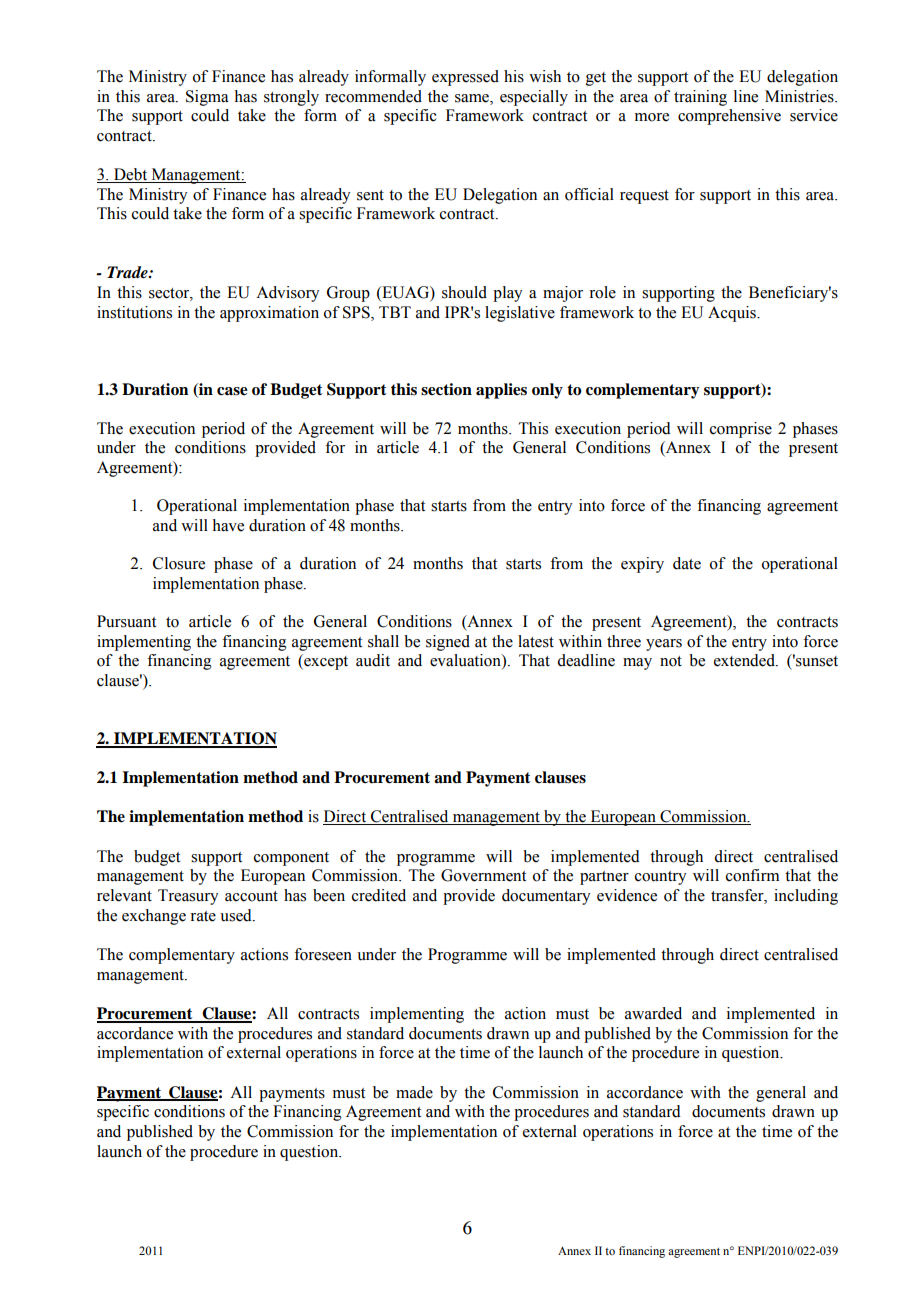 The width and height of the image is (924, 1308). What do you see at coordinates (729, 117) in the image?
I see `comprehensive` at bounding box center [729, 117].
